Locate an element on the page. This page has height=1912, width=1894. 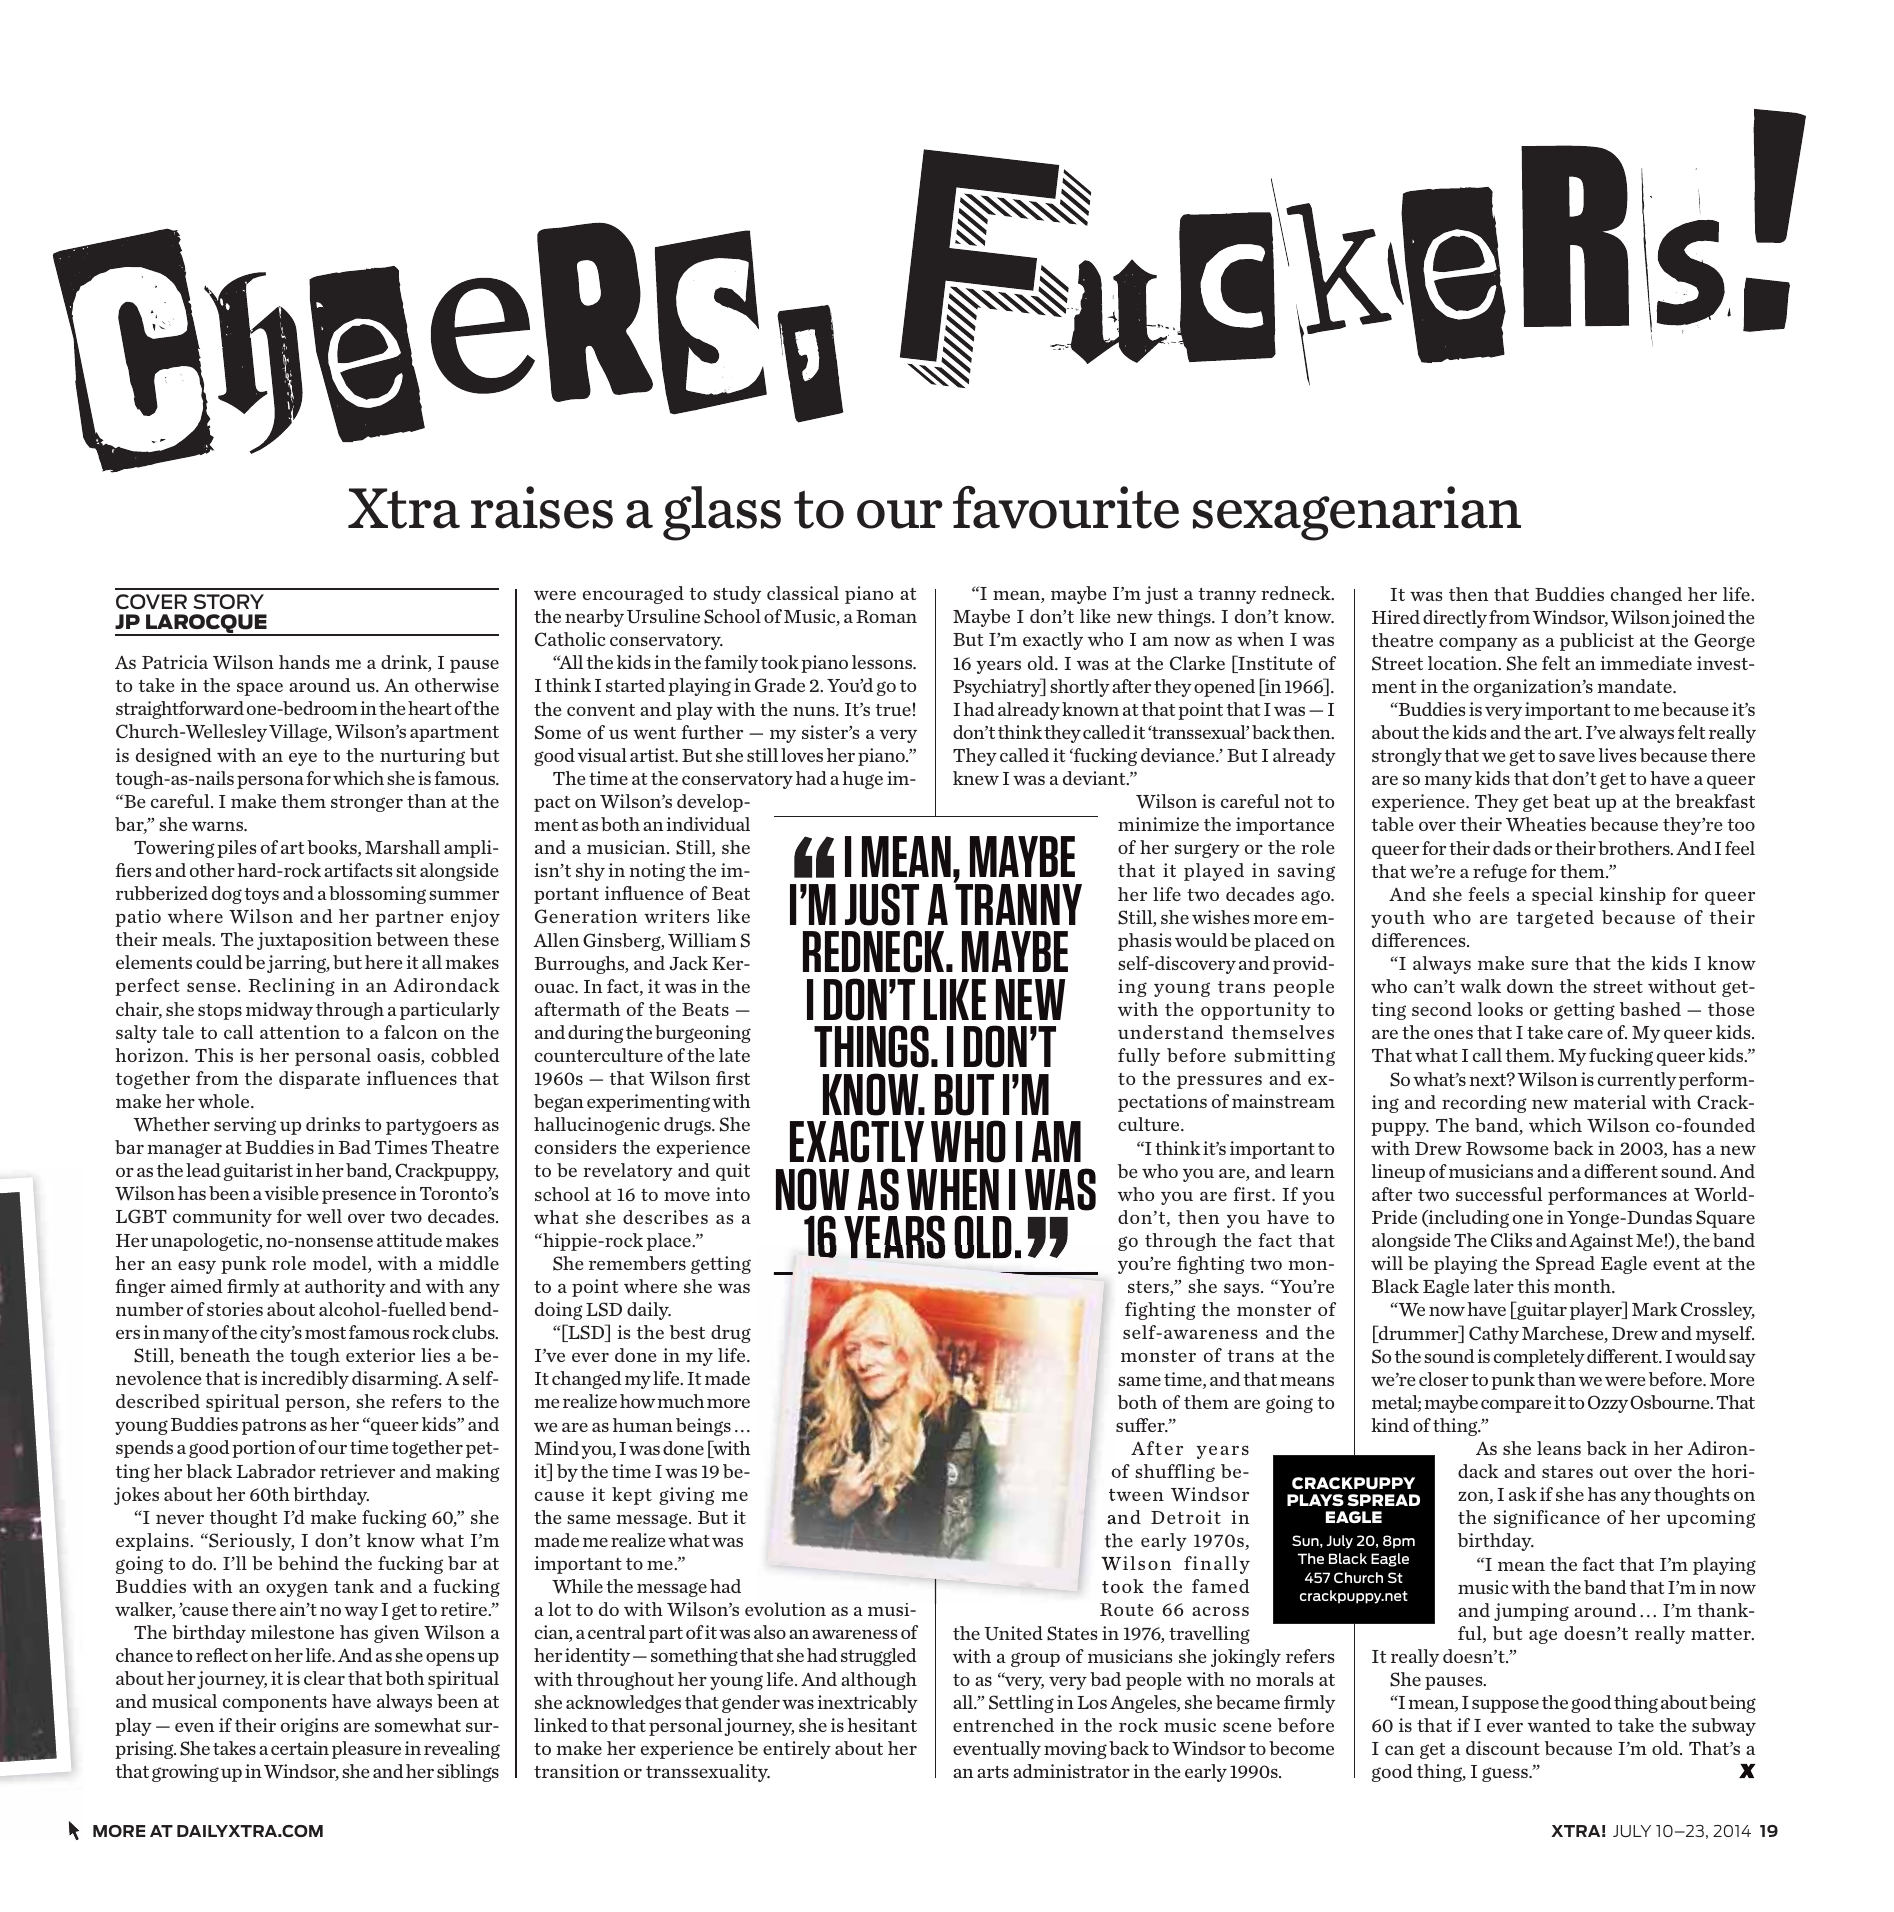
shuffling is located at coordinates (1175, 1473).
